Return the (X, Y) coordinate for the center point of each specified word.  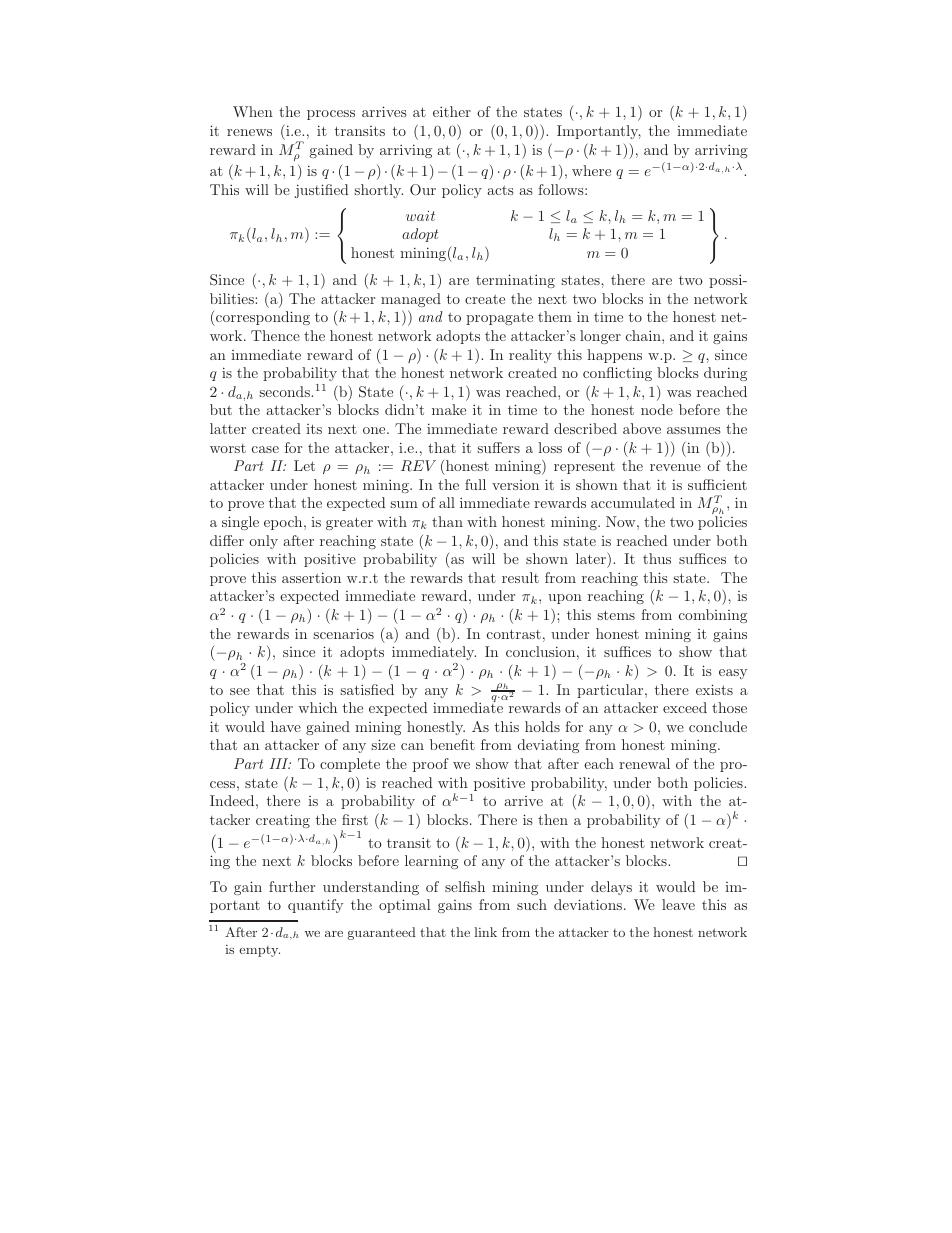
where (591, 170)
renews (249, 132)
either (452, 111)
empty (259, 951)
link (485, 932)
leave (678, 904)
